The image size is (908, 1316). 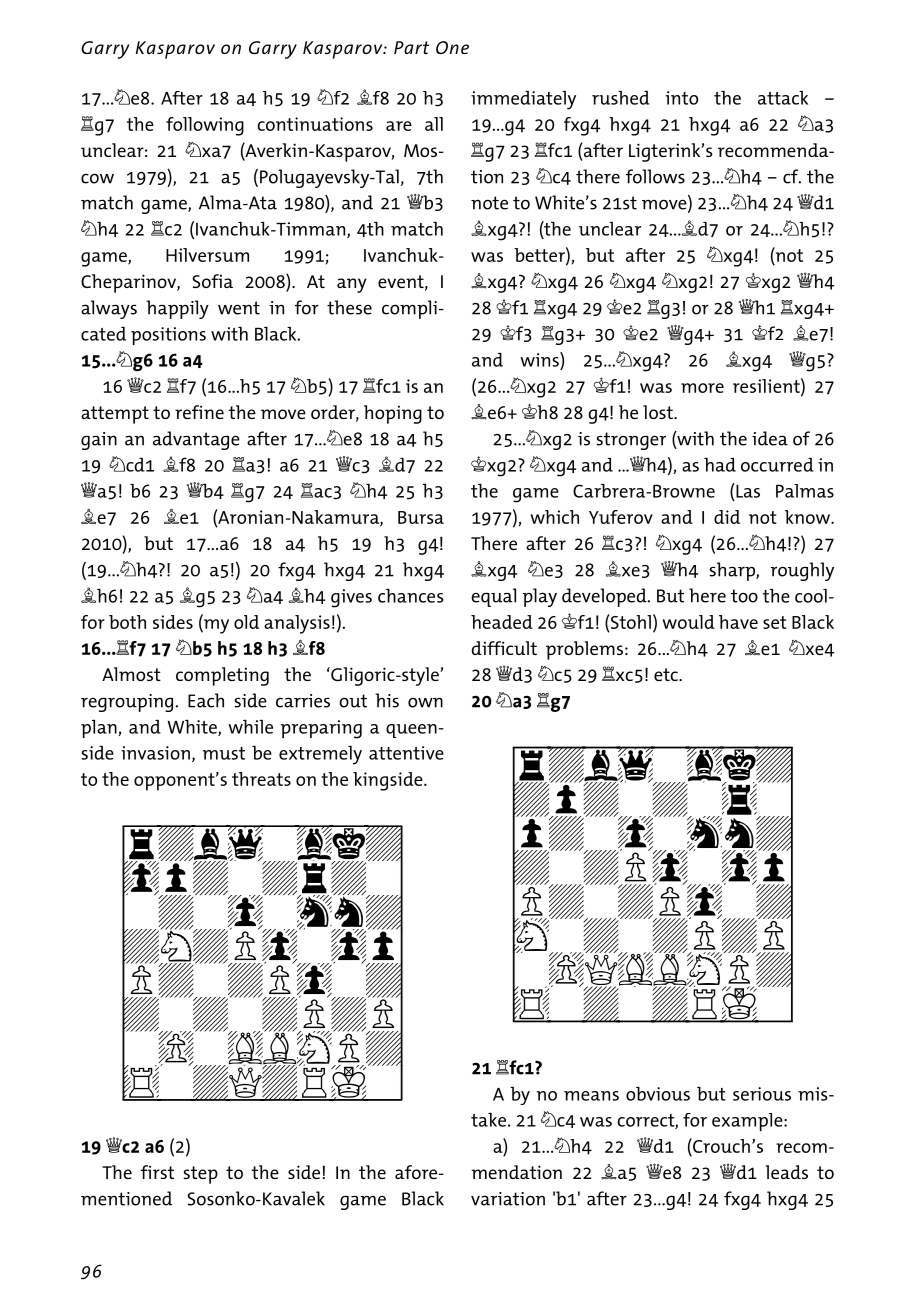 I want to click on step, so click(x=201, y=1175).
